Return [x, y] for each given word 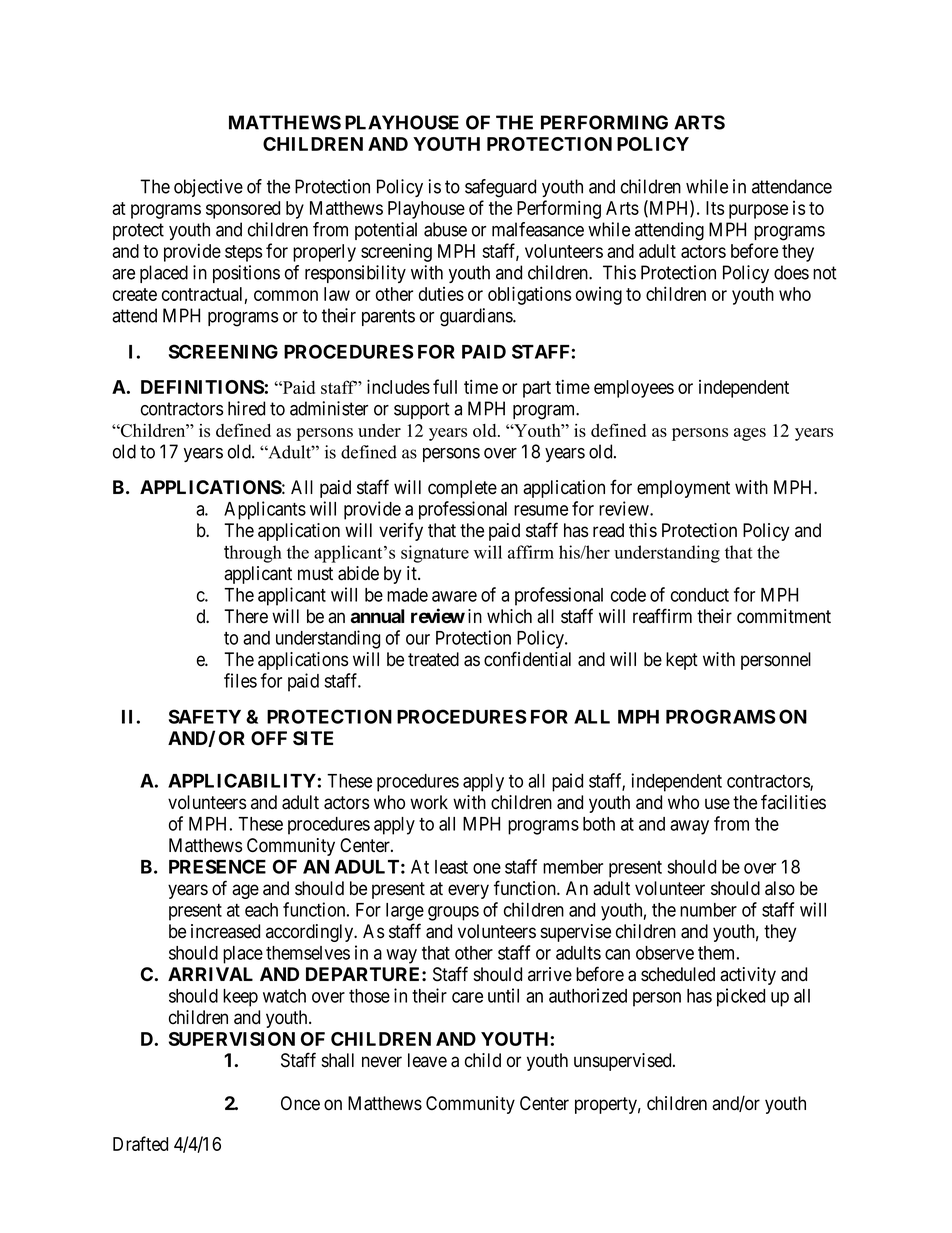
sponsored [243, 210]
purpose [758, 211]
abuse [445, 229]
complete [462, 489]
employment [683, 489]
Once [300, 1103]
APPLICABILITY [242, 780]
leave [427, 1060]
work [429, 802]
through [253, 554]
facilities [793, 802]
